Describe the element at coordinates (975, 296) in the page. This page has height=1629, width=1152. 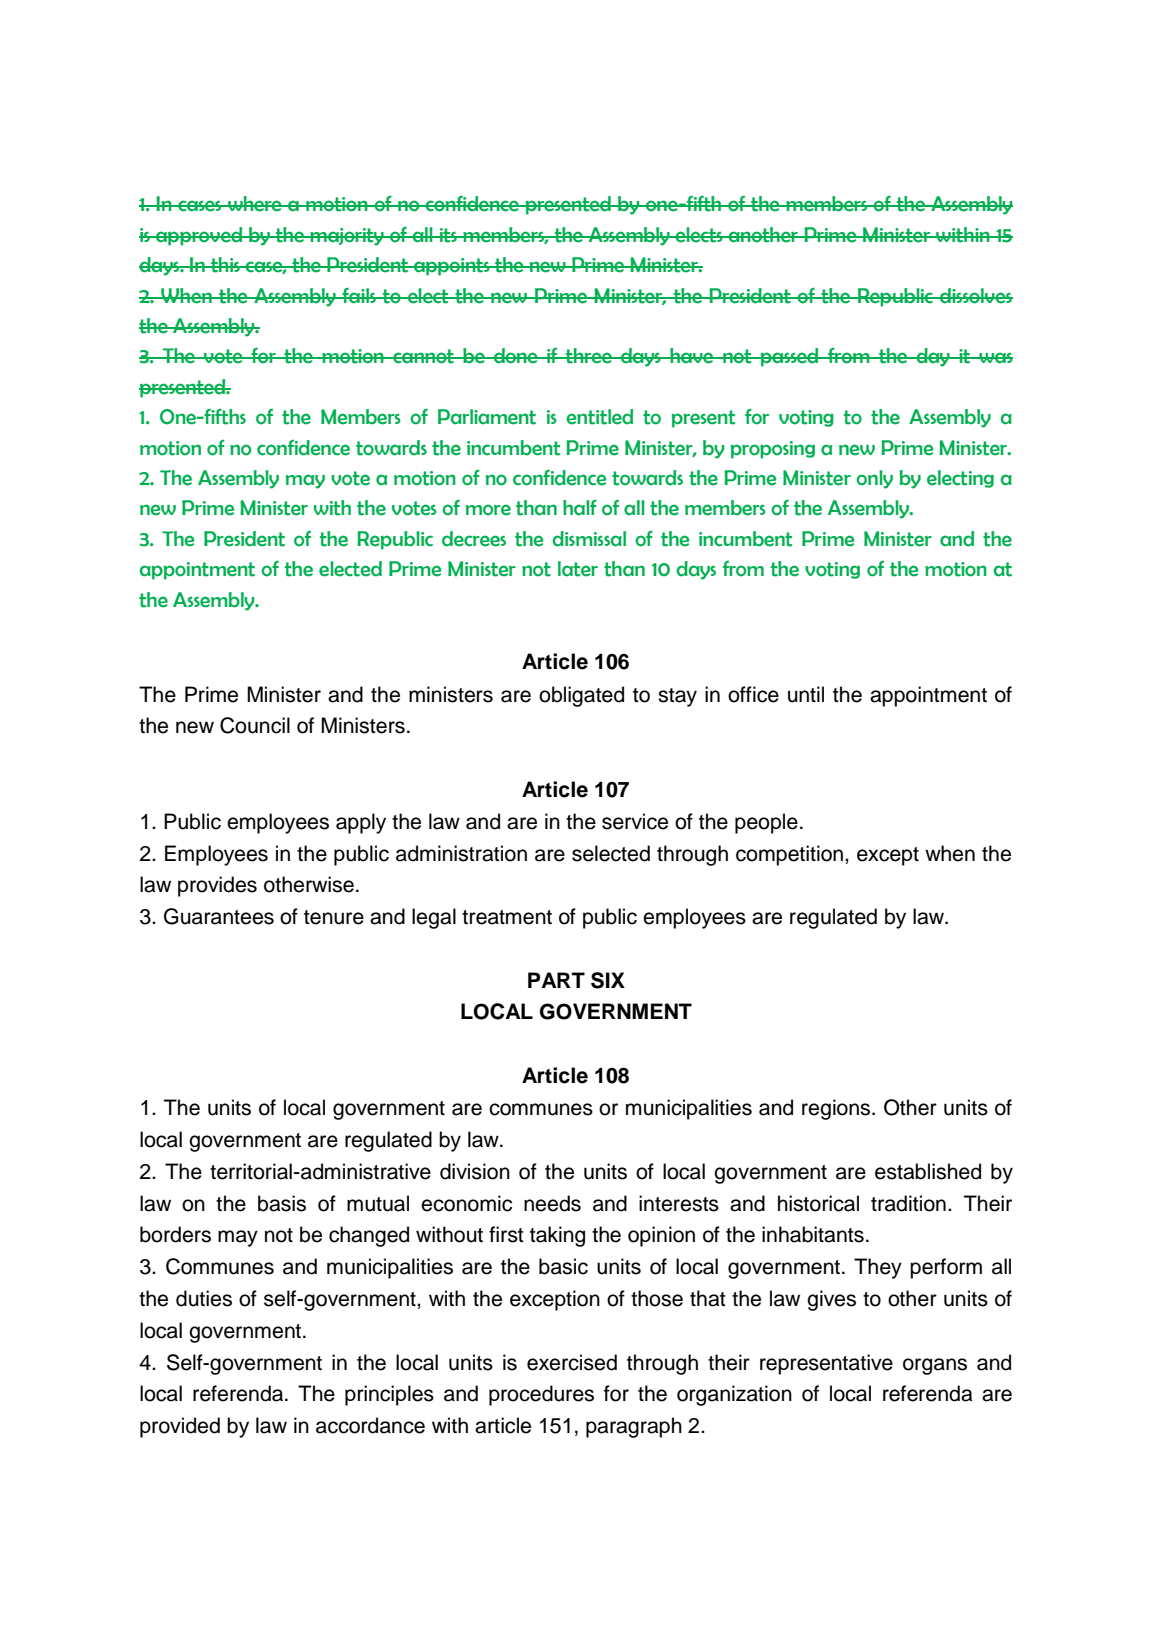
I see `dissolves` at that location.
